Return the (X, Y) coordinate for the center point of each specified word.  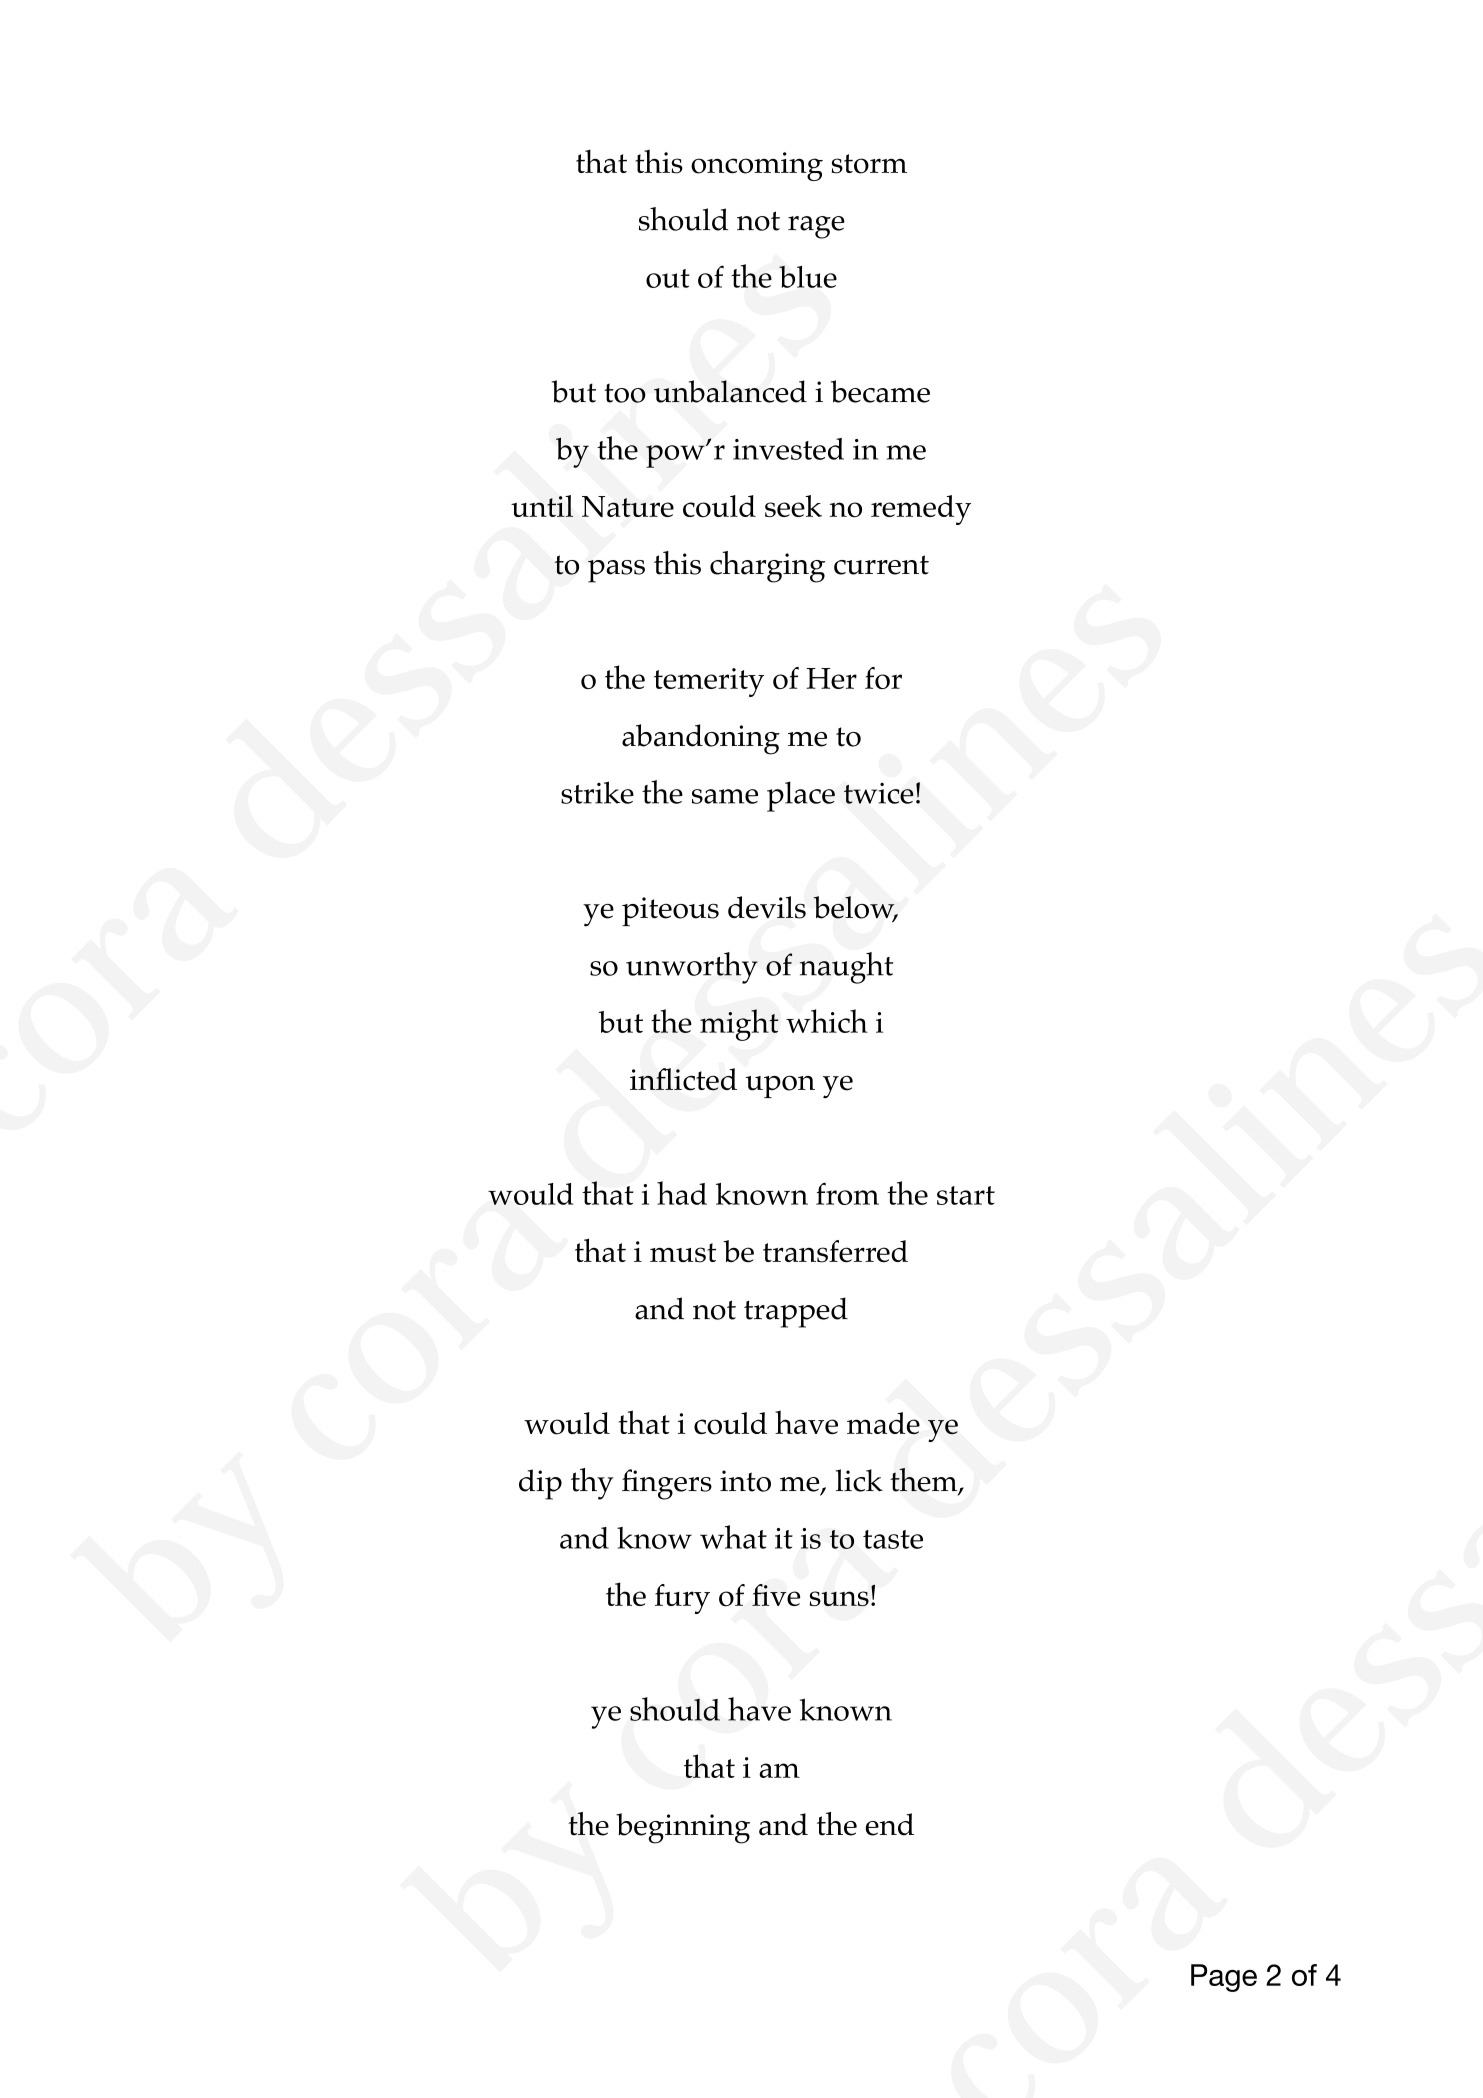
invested (788, 449)
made (883, 1423)
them (925, 1481)
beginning (683, 1828)
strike (597, 792)
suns (839, 1599)
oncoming (757, 166)
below (855, 908)
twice (879, 793)
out (668, 278)
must (683, 1253)
